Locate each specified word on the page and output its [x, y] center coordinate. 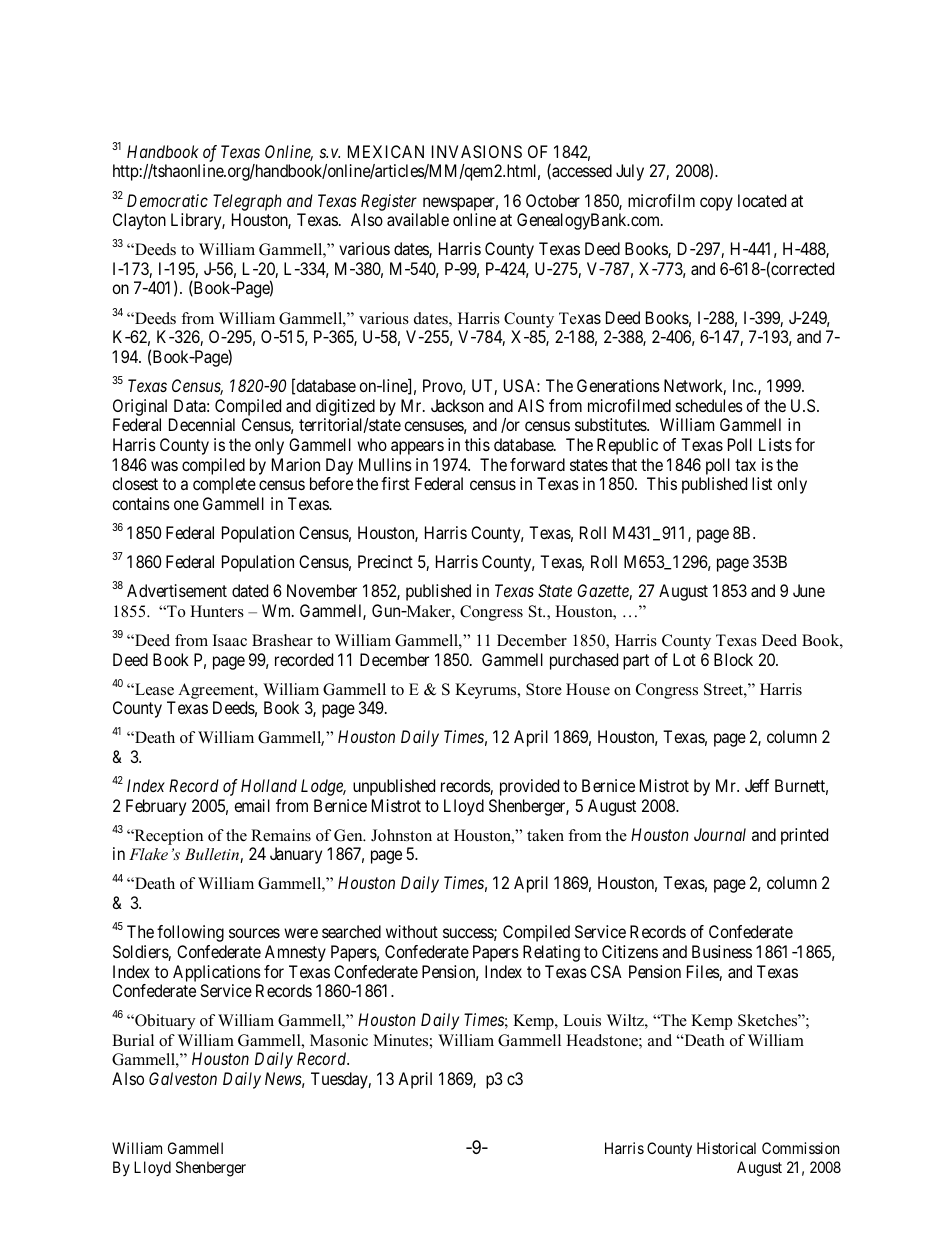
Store [544, 689]
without [412, 931]
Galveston [183, 1078]
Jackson [457, 405]
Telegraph [247, 202]
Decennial [202, 424]
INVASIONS [477, 151]
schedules [709, 405]
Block [733, 659]
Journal [720, 834]
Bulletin [213, 855]
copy [716, 204]
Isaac [230, 640]
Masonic [339, 1040]
